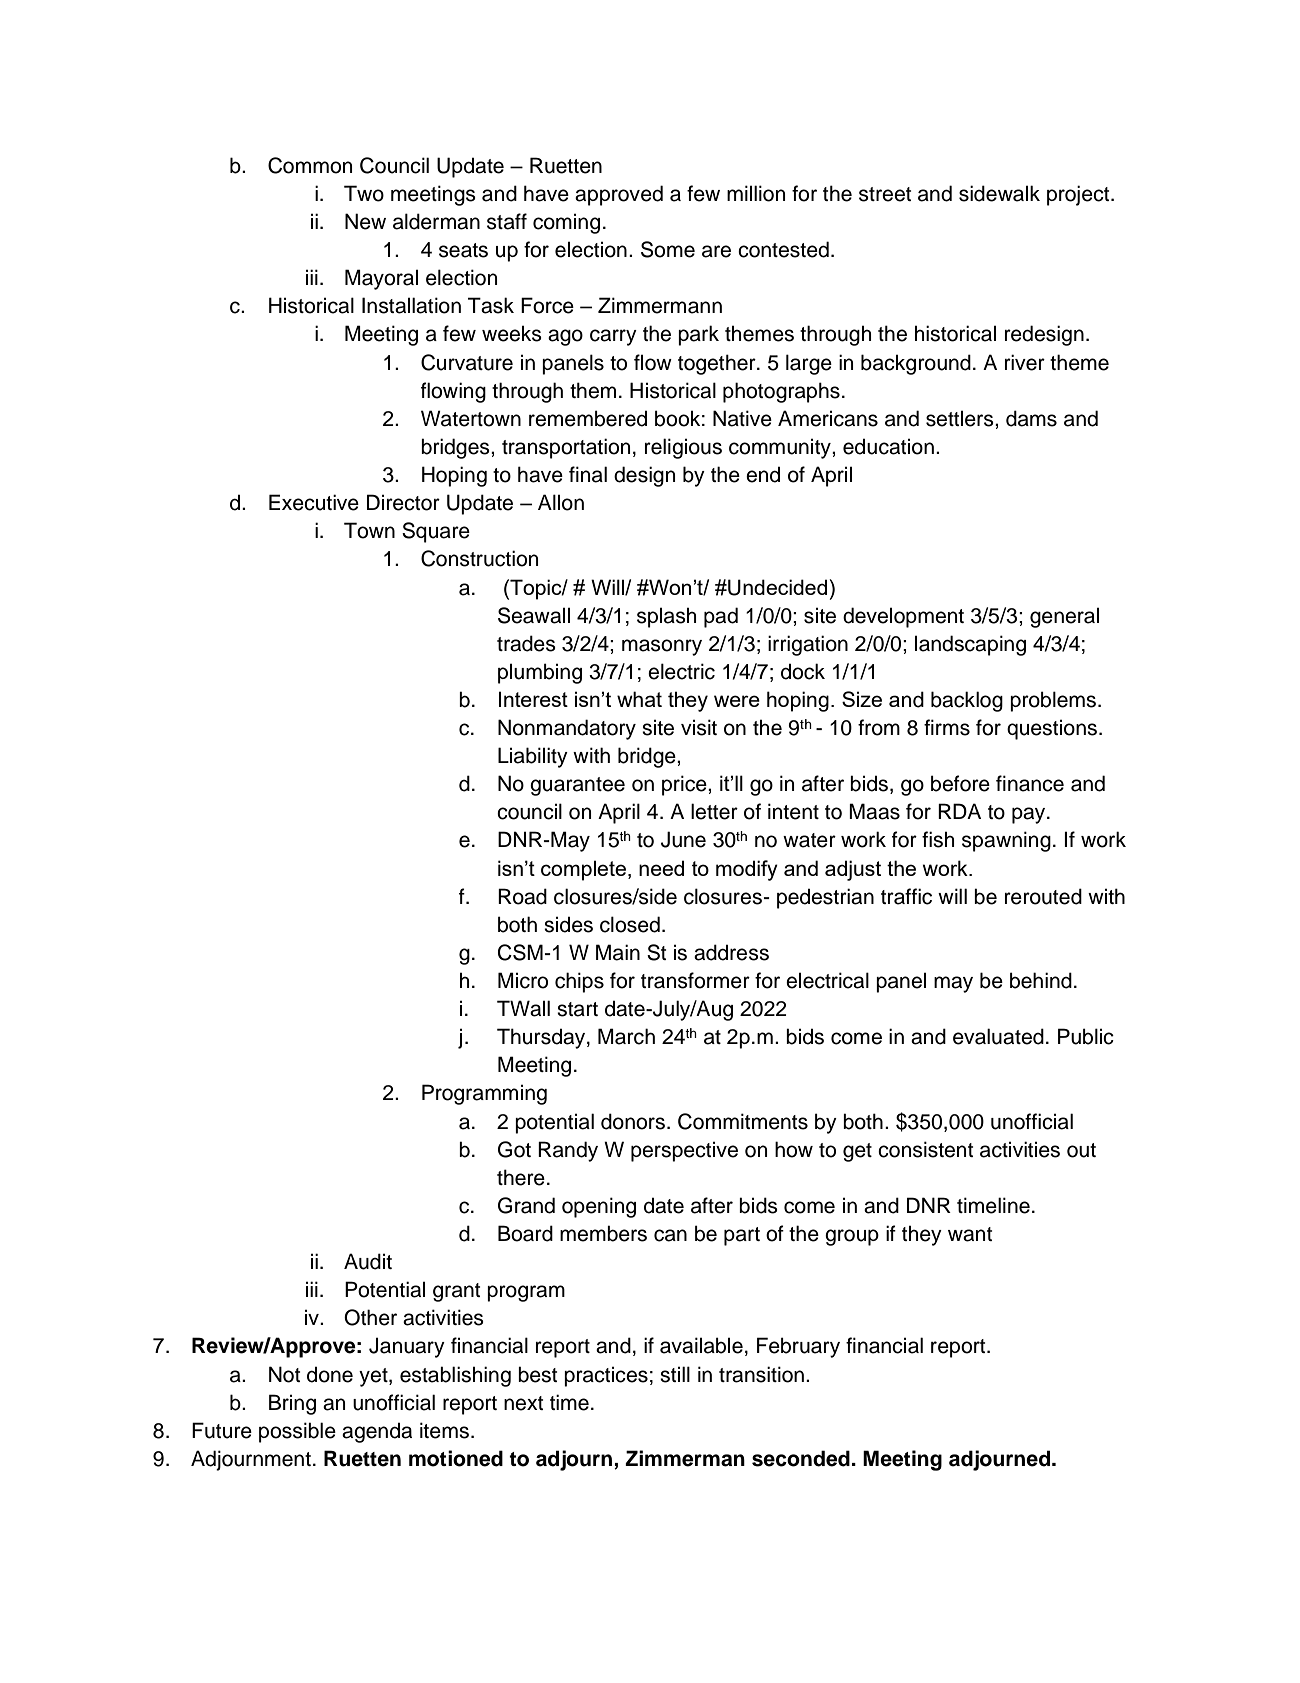 This image has height=1683, width=1300. I want to click on Some, so click(668, 249).
